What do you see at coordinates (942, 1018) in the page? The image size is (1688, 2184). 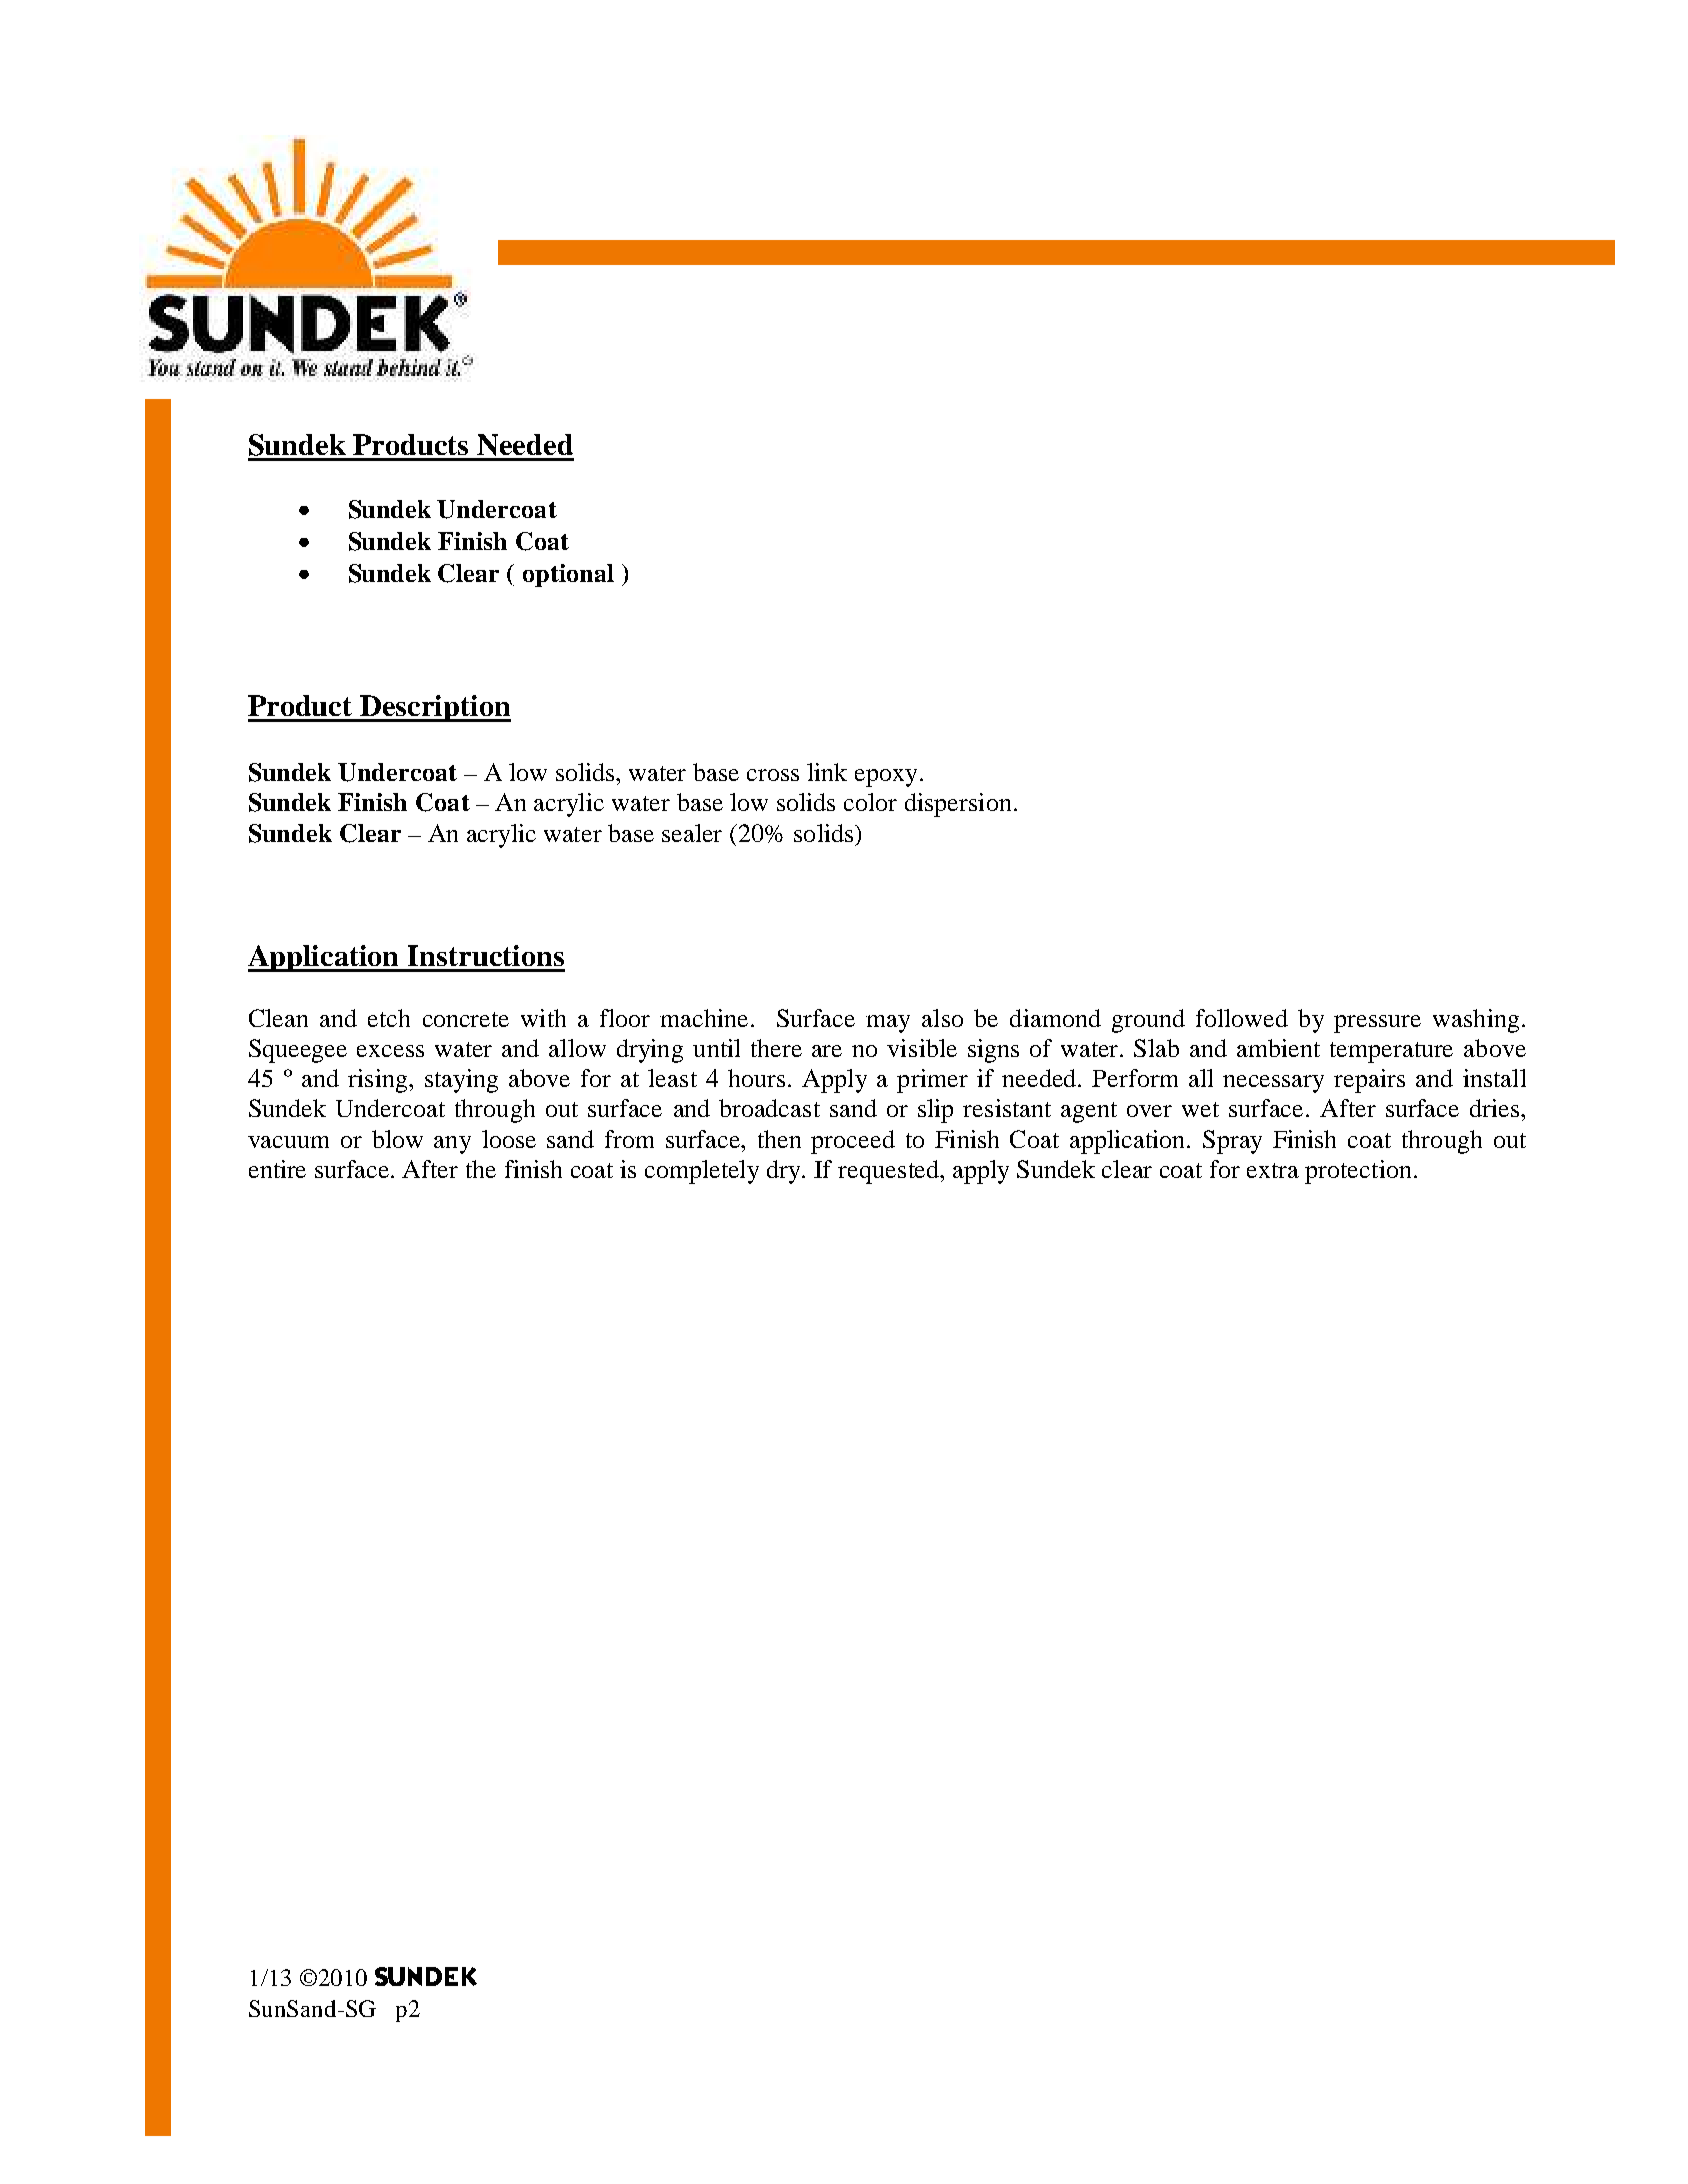 I see `also` at bounding box center [942, 1018].
